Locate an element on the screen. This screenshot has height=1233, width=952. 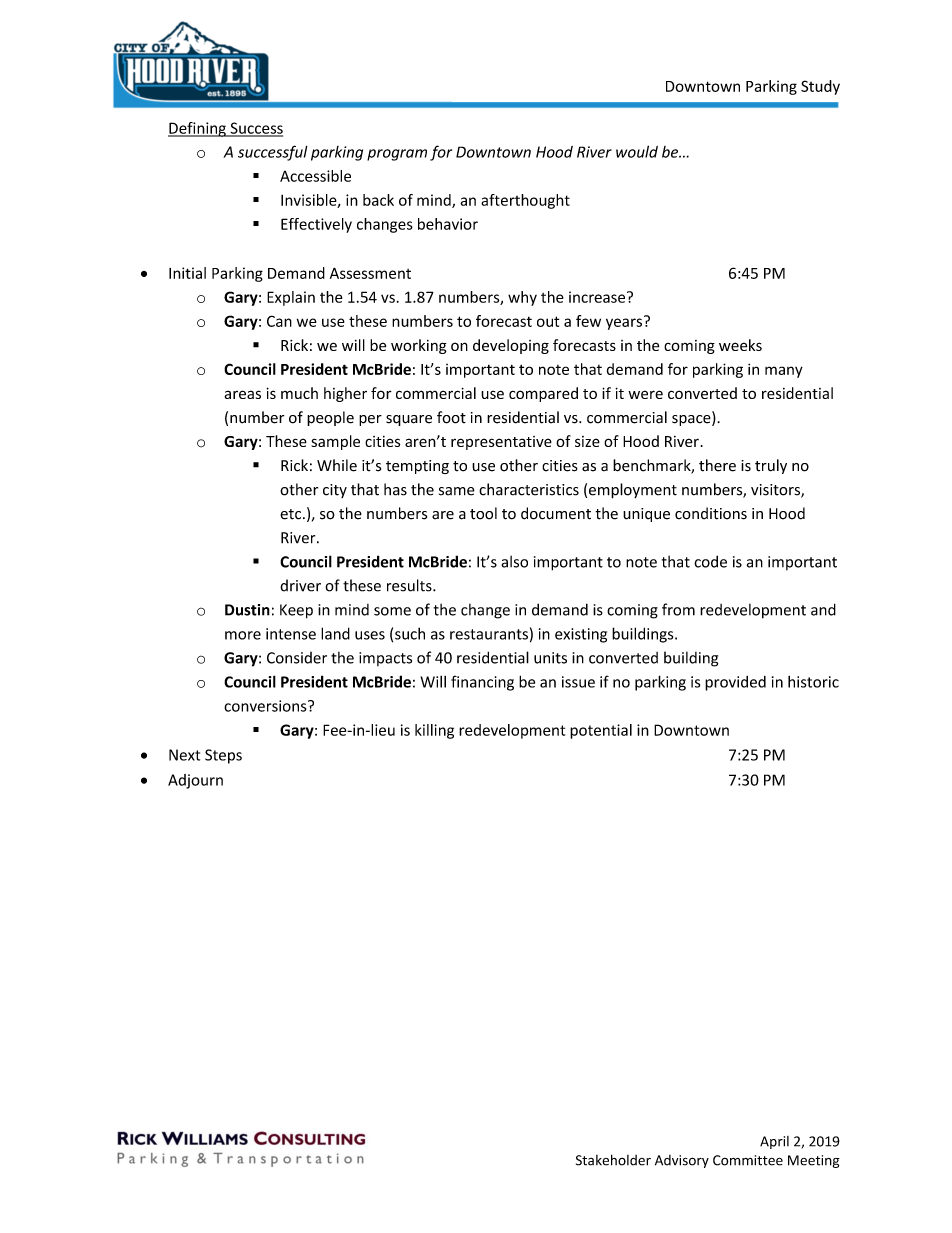
Defining is located at coordinates (198, 129).
